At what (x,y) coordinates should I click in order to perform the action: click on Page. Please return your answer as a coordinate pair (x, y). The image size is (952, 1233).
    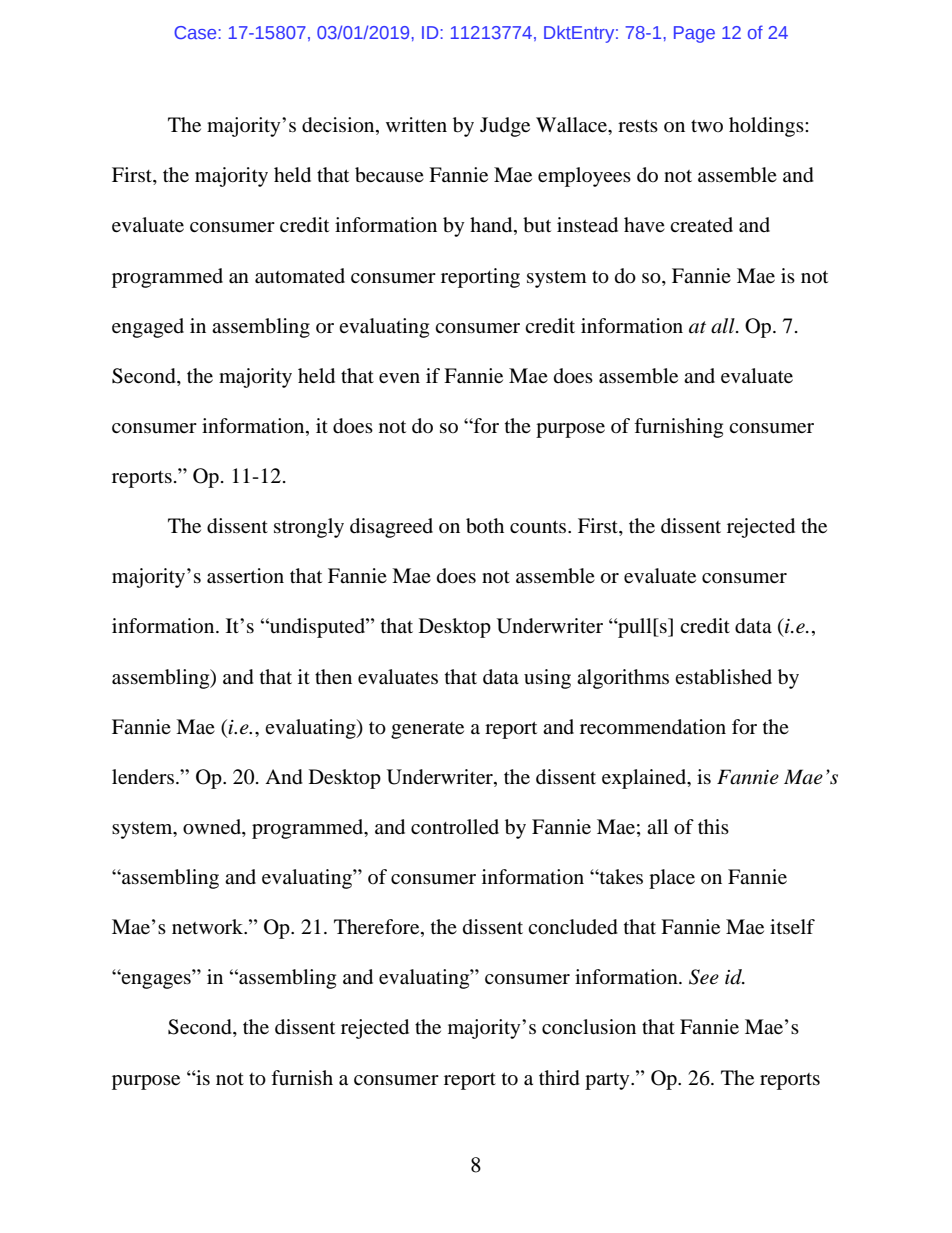
    Looking at the image, I should click on (694, 34).
